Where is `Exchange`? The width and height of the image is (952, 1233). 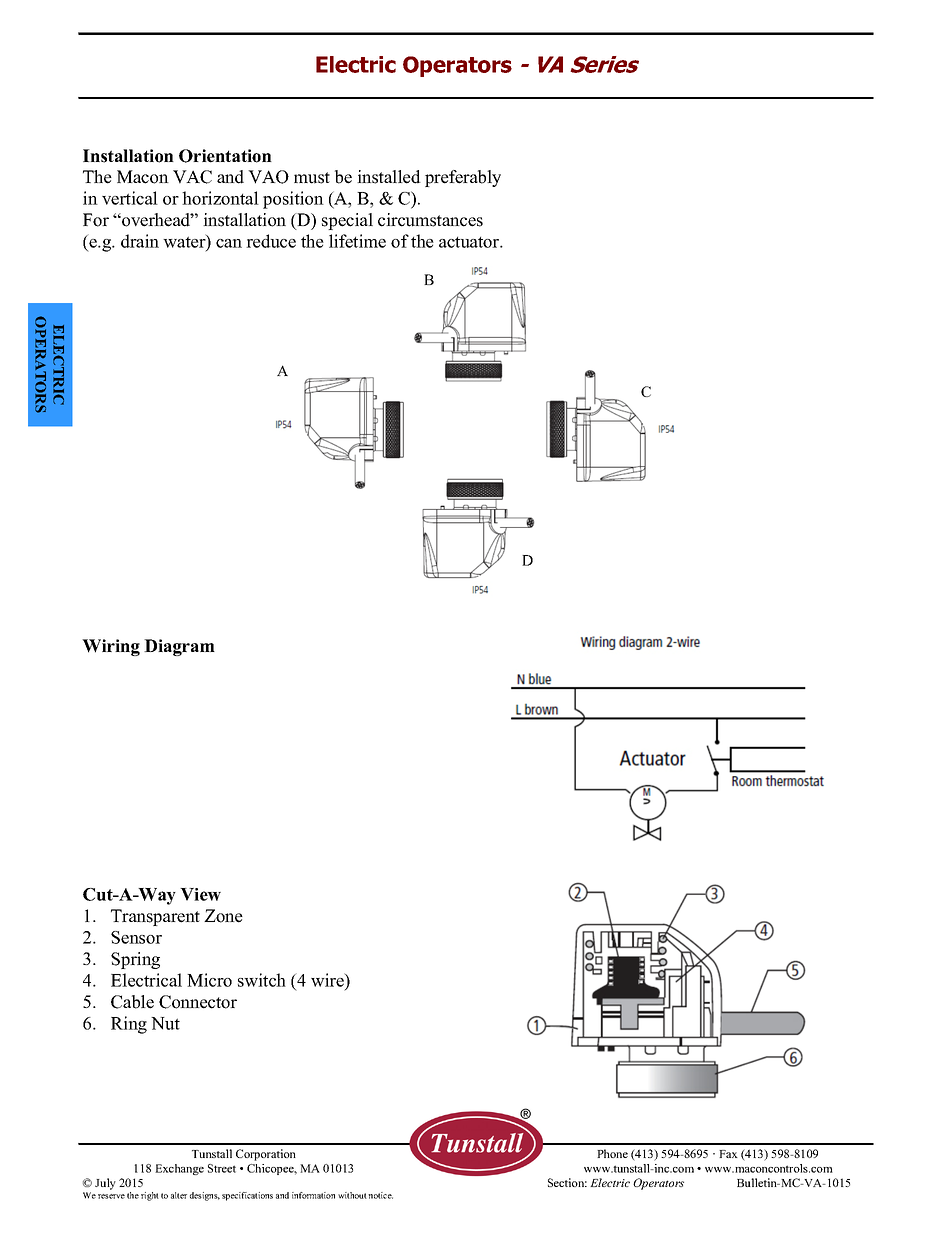
Exchange is located at coordinates (179, 1169).
